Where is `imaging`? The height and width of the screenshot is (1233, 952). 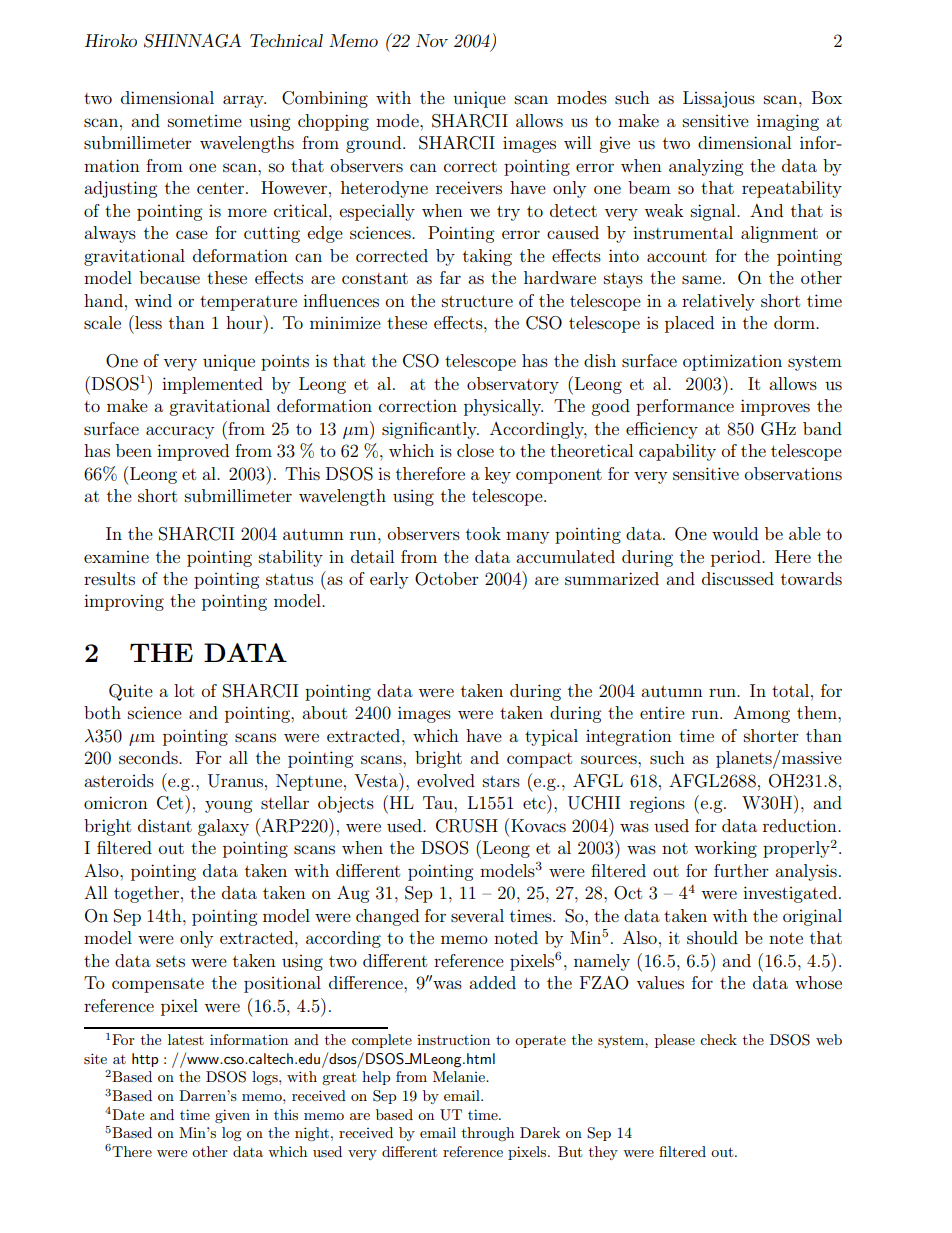 imaging is located at coordinates (788, 122).
